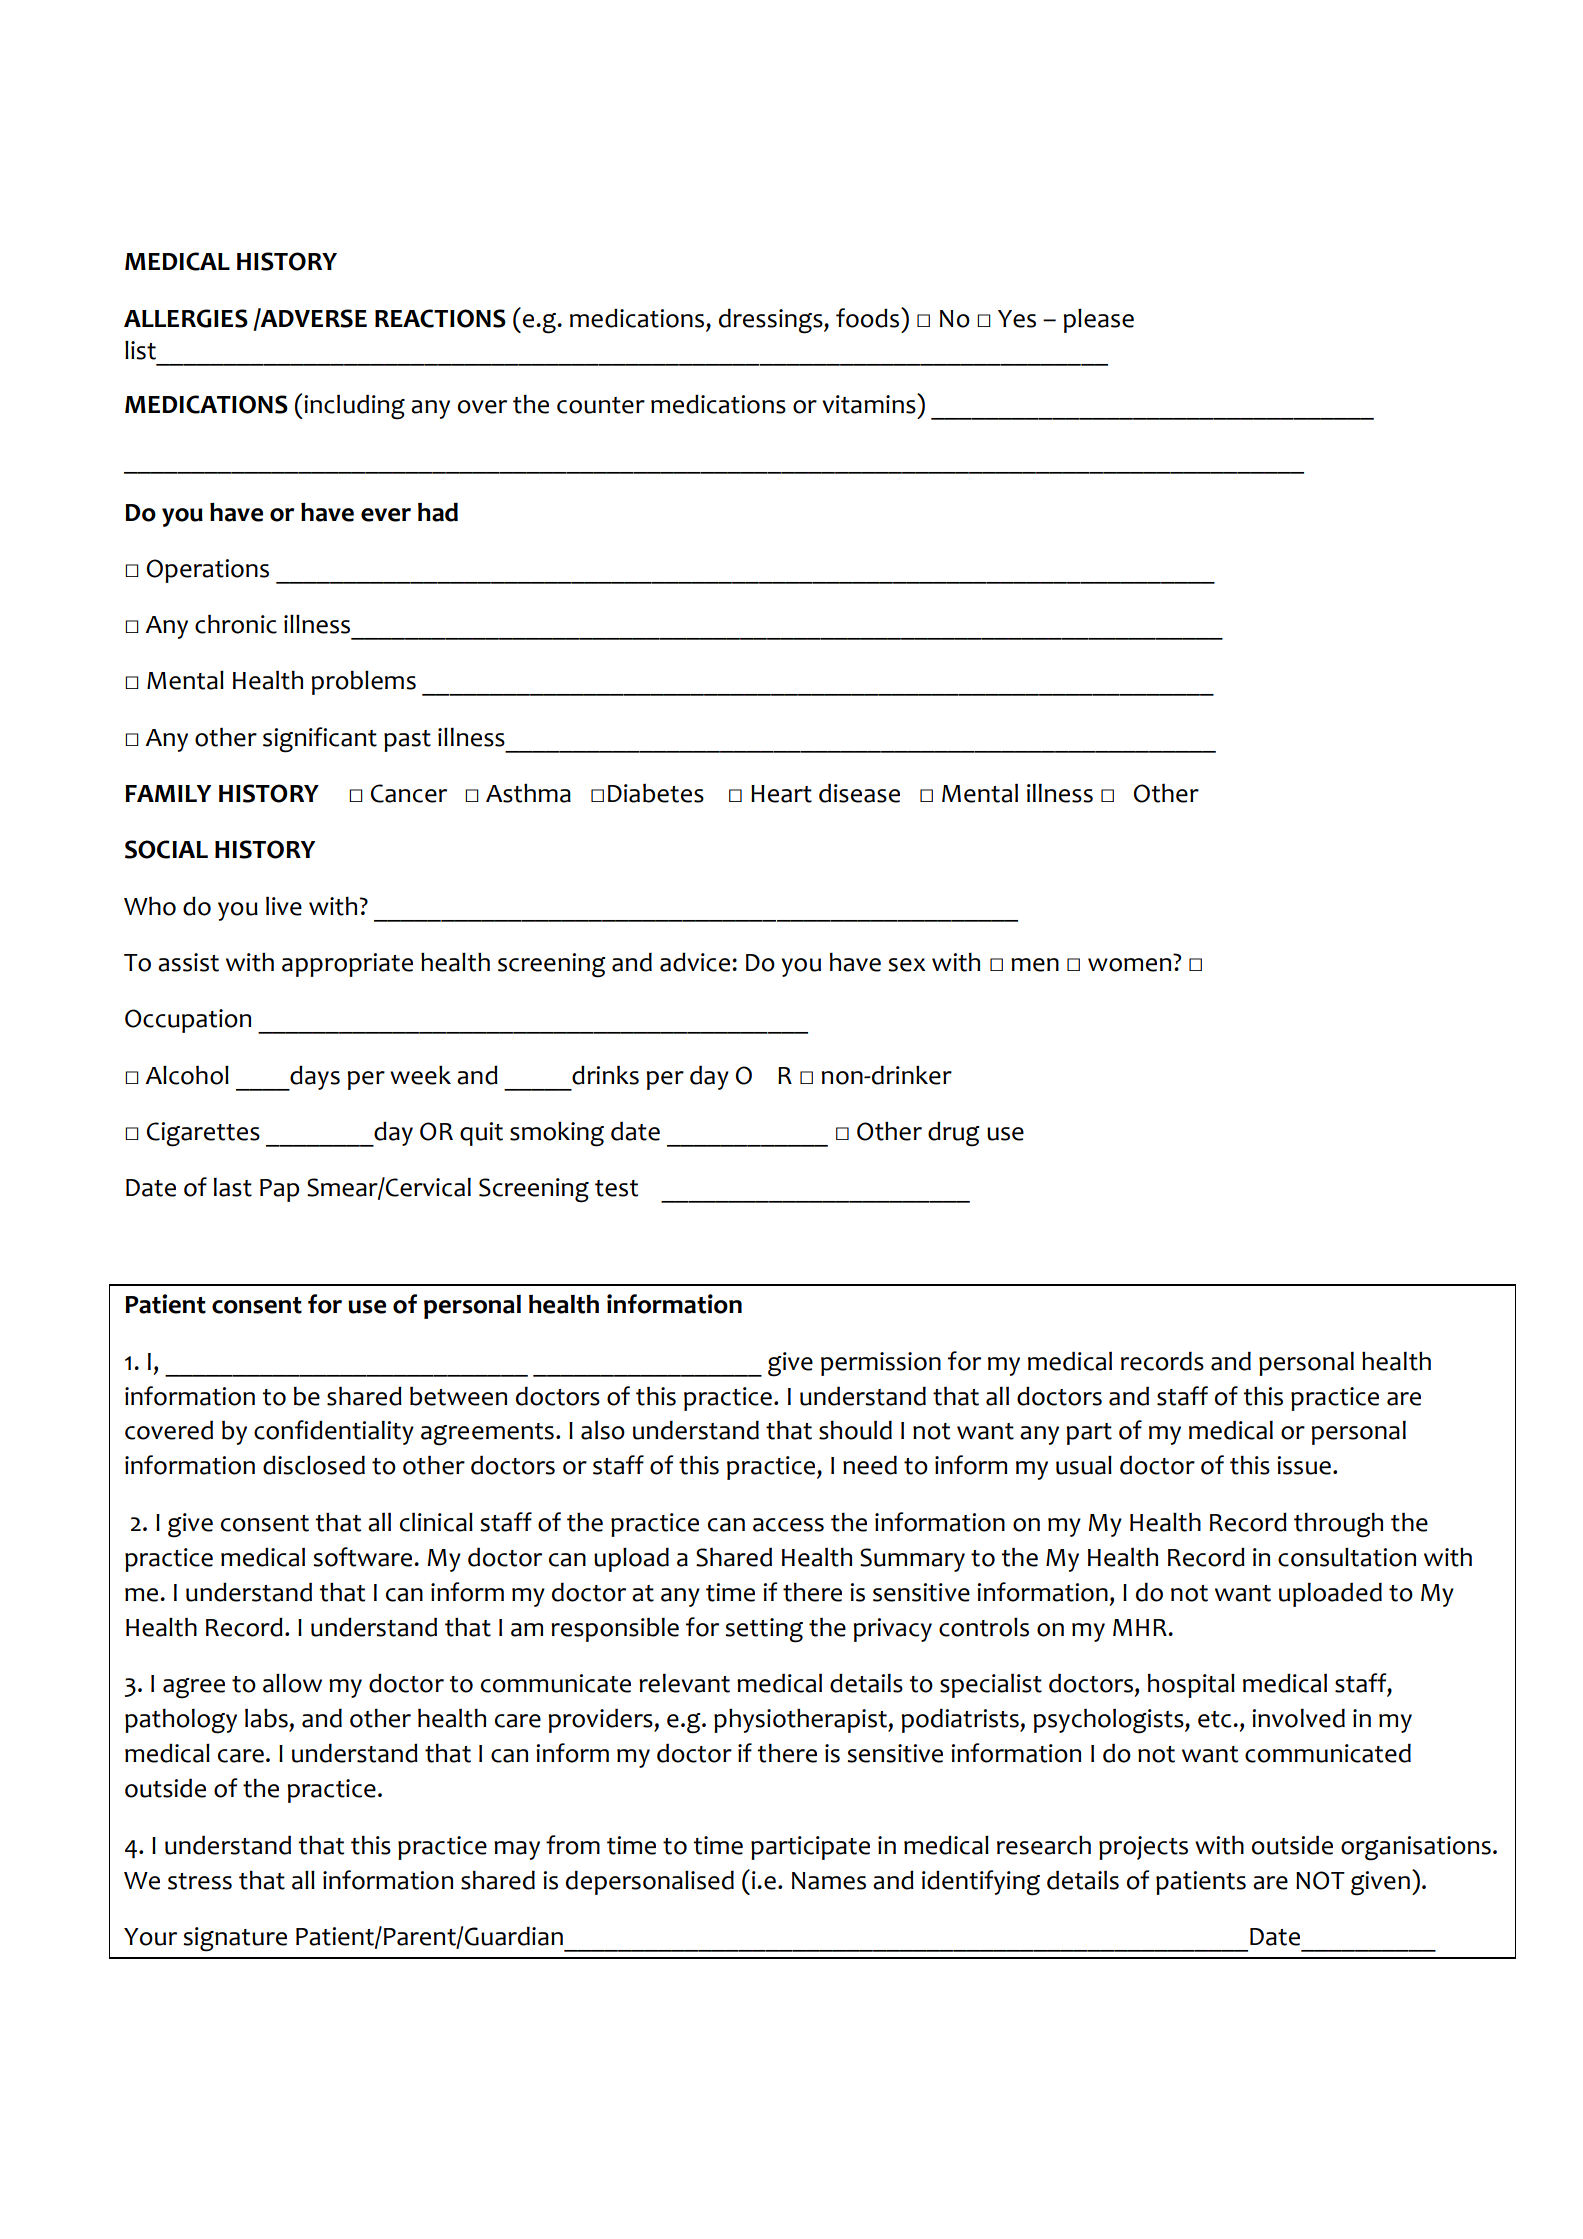 This document has width=1583, height=2239. I want to click on disclosed, so click(314, 1465).
